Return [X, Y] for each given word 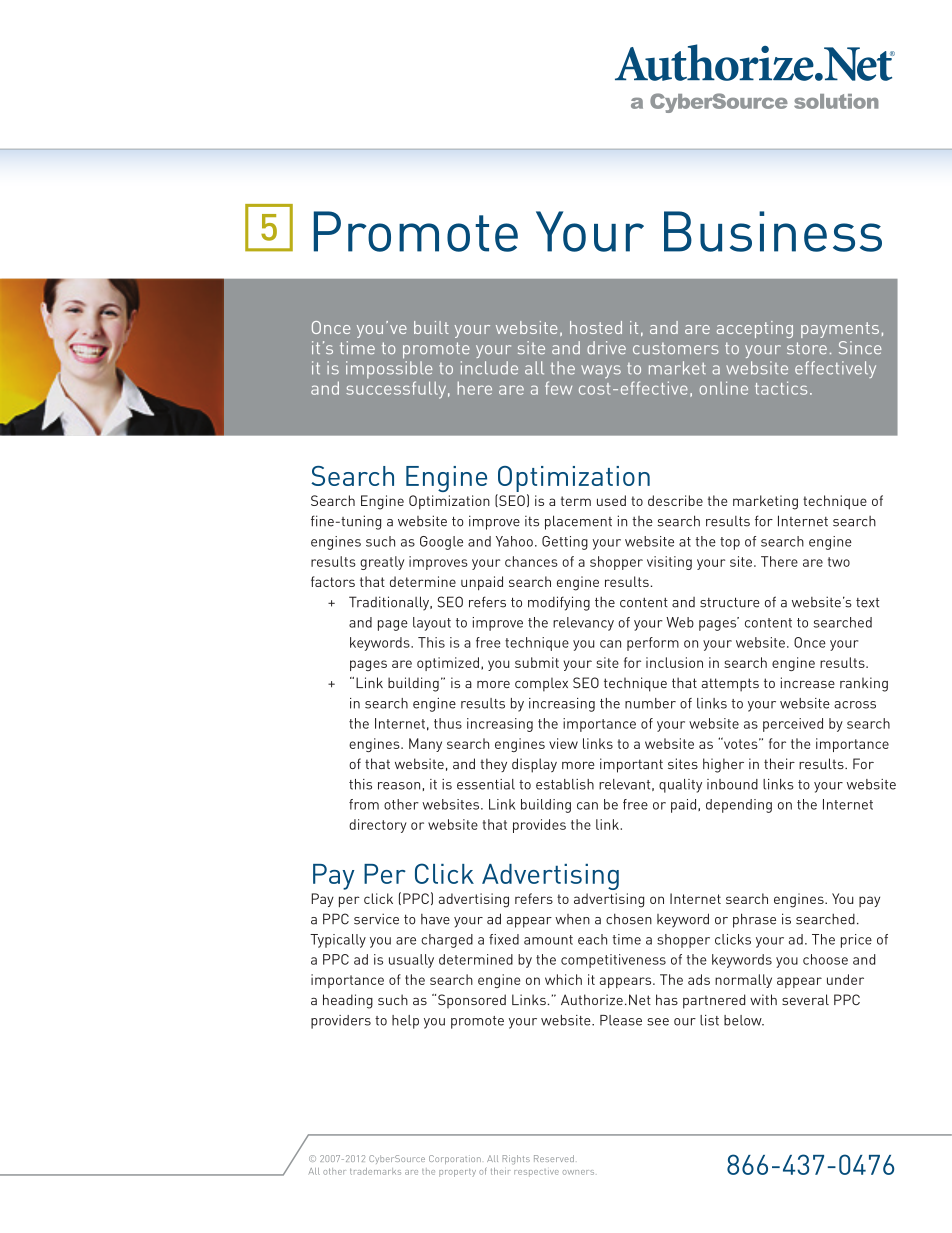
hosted [596, 327]
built [431, 327]
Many [425, 745]
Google [441, 543]
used [611, 500]
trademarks [375, 1171]
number [650, 703]
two [839, 562]
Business [773, 231]
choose [825, 959]
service [376, 919]
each [592, 939]
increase [808, 682]
